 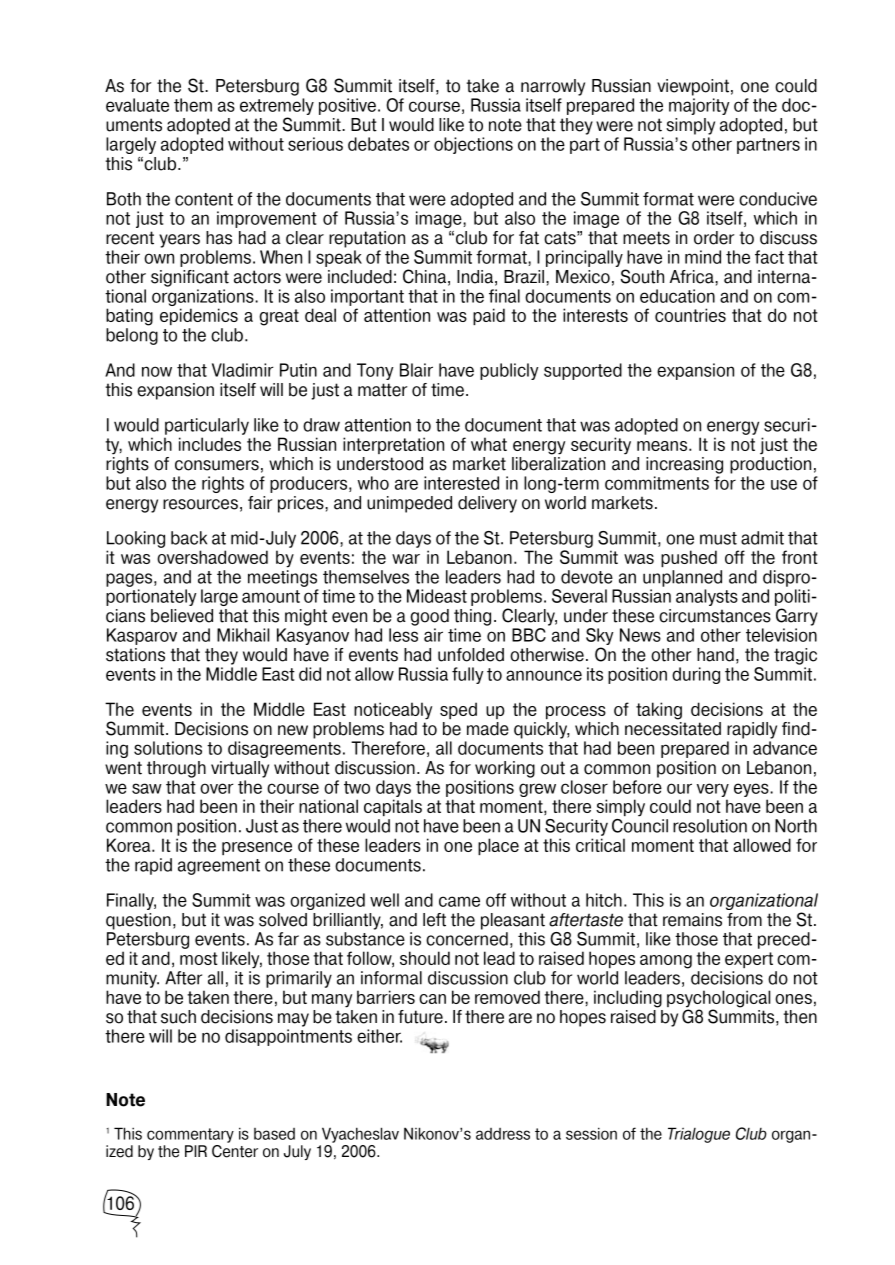 What do you see at coordinates (176, 769) in the screenshot?
I see `through` at bounding box center [176, 769].
